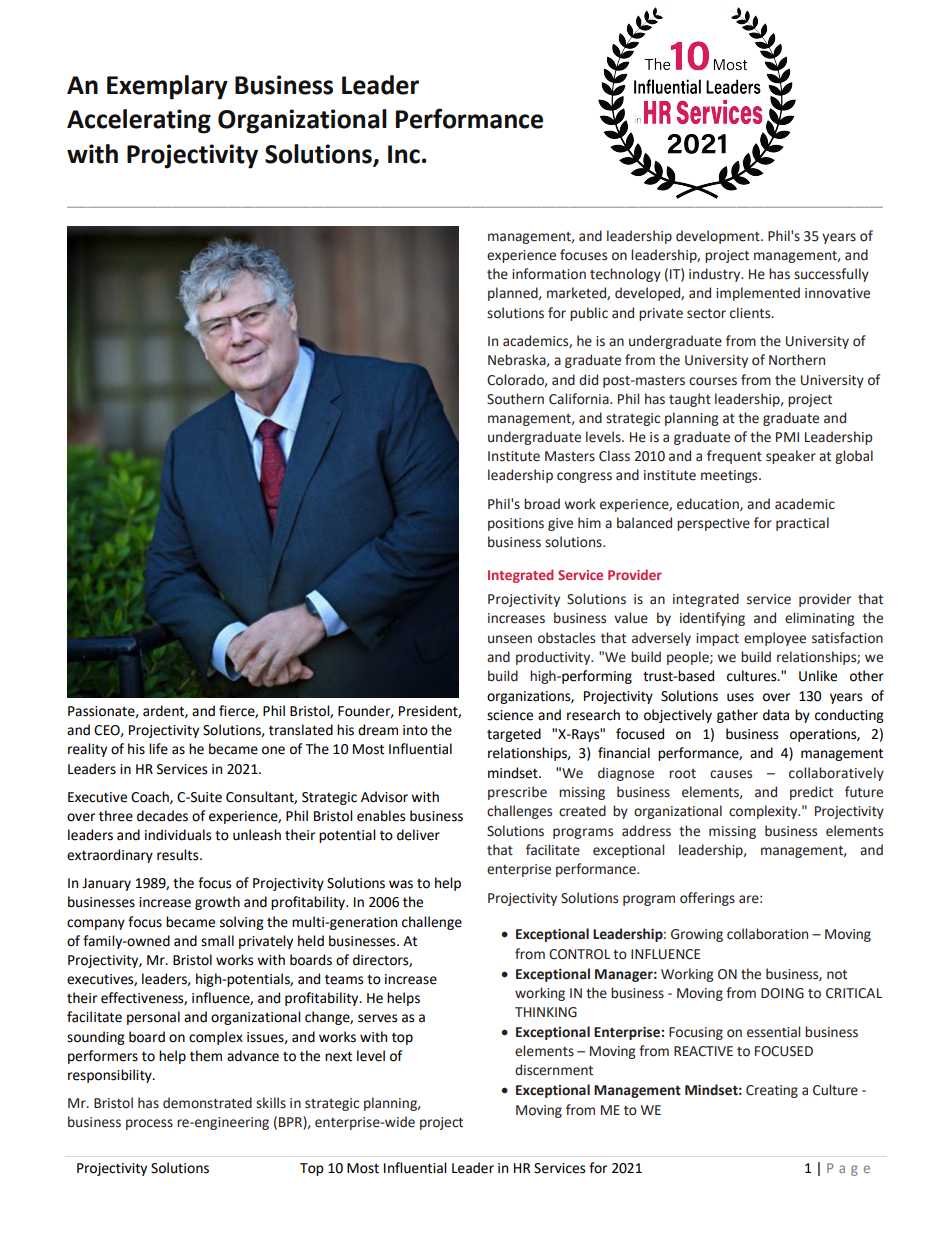  I want to click on discernment, so click(554, 1070).
